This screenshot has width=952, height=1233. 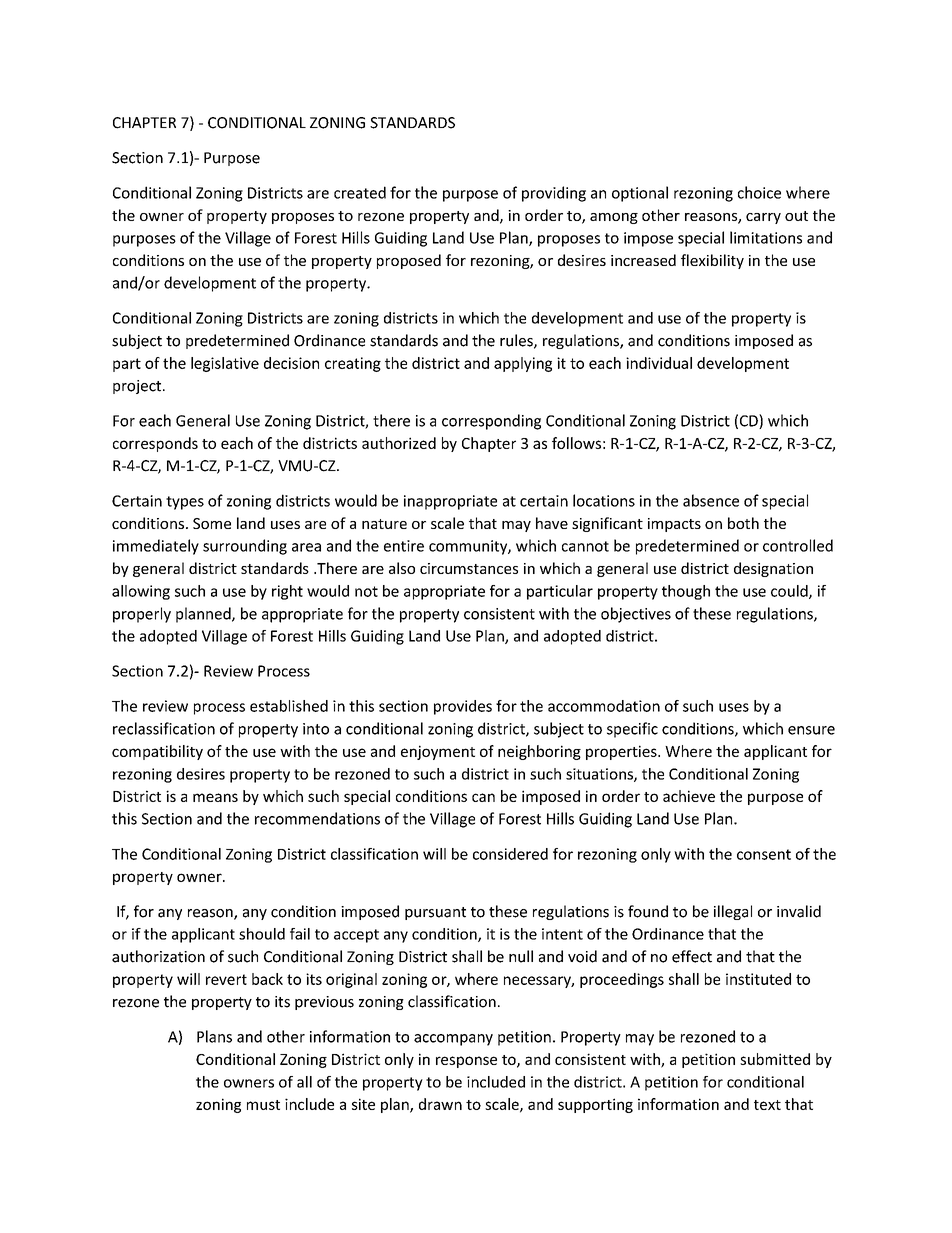 What do you see at coordinates (155, 444) in the screenshot?
I see `corresponds` at bounding box center [155, 444].
